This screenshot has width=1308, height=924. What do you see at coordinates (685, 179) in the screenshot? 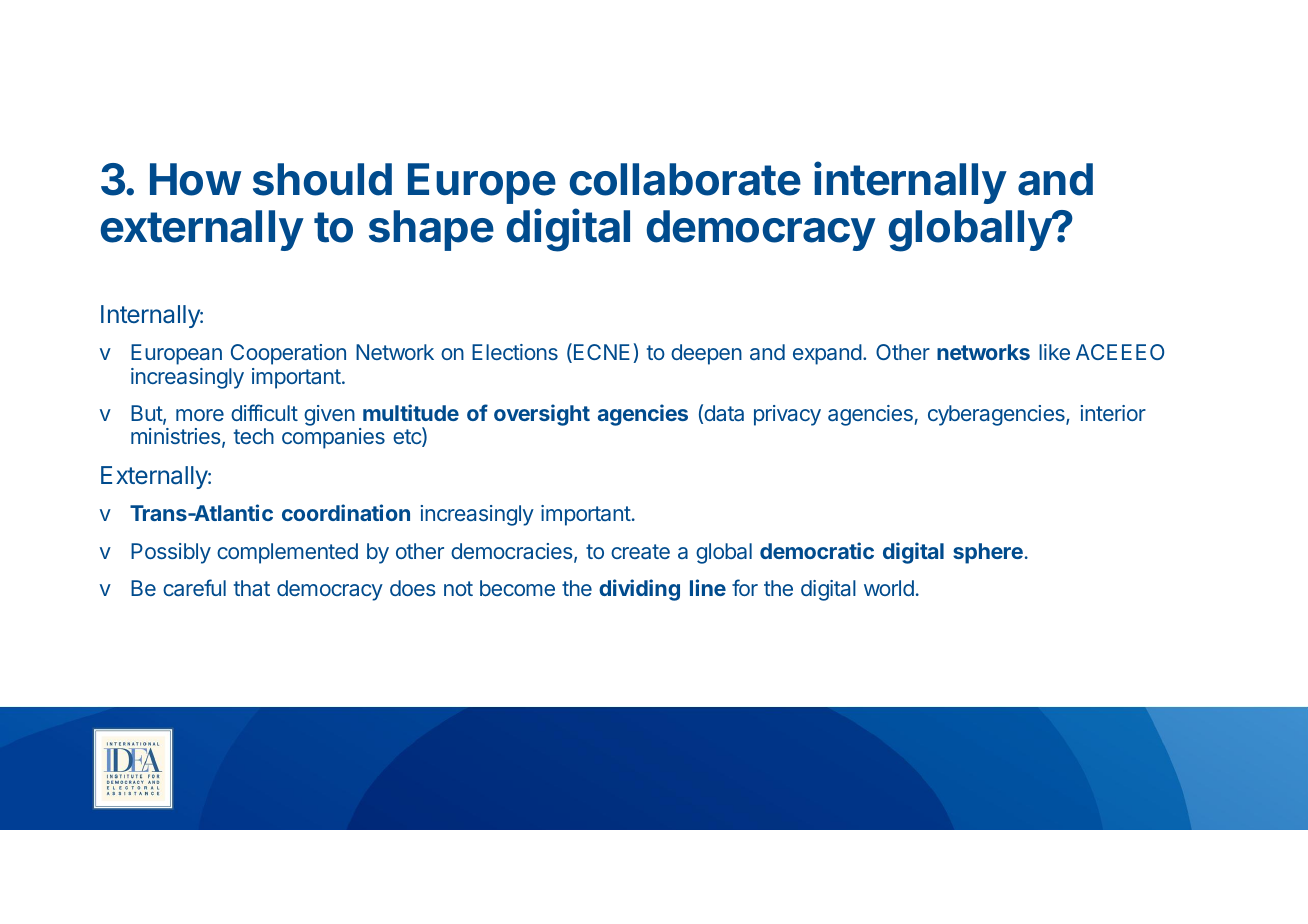
I see `collaborate` at bounding box center [685, 179].
